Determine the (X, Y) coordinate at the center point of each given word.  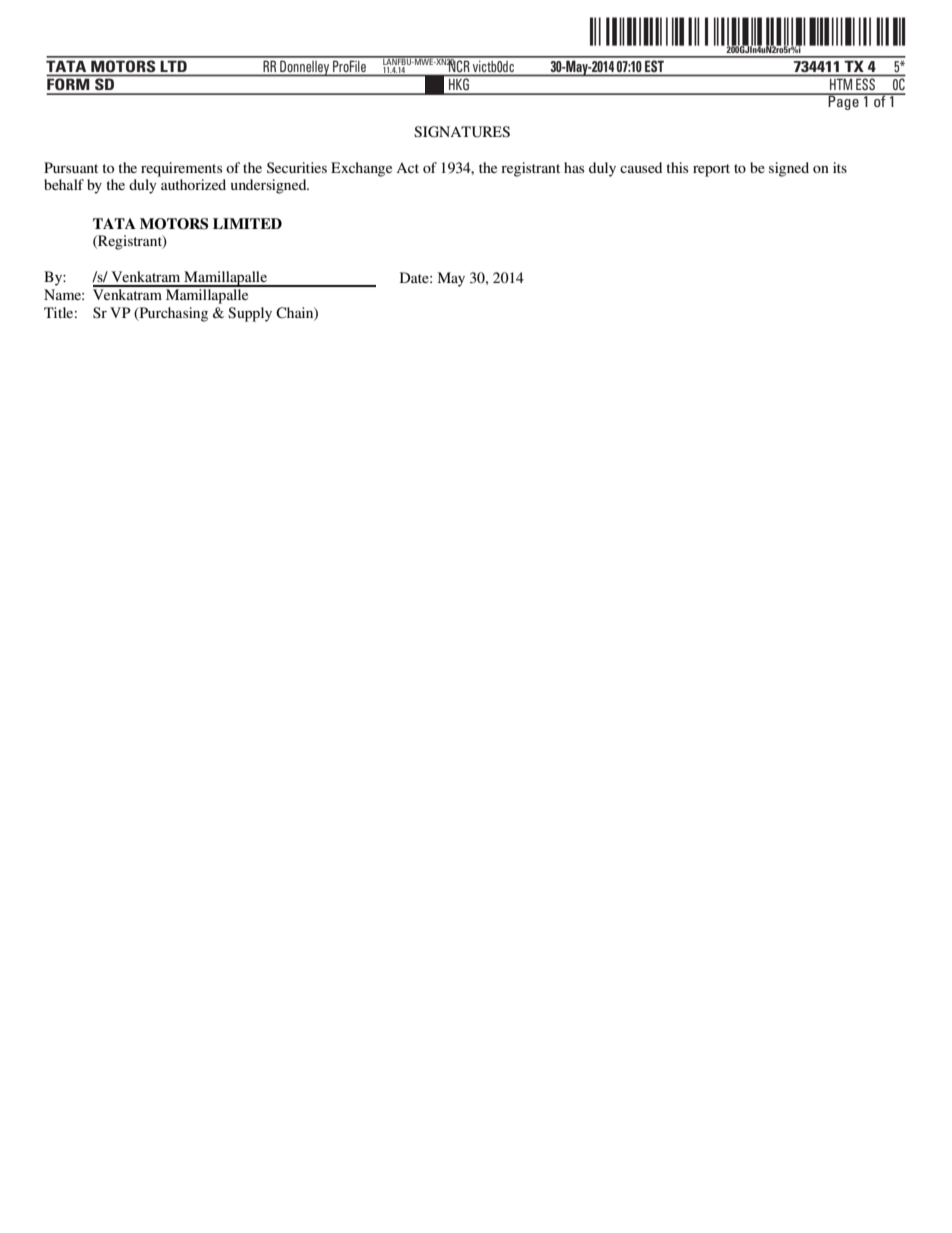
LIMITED (247, 223)
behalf (64, 184)
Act (407, 167)
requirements (181, 169)
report (711, 170)
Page (844, 102)
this (677, 167)
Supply (250, 314)
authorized (193, 184)
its (840, 167)
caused (641, 167)
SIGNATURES (462, 132)
